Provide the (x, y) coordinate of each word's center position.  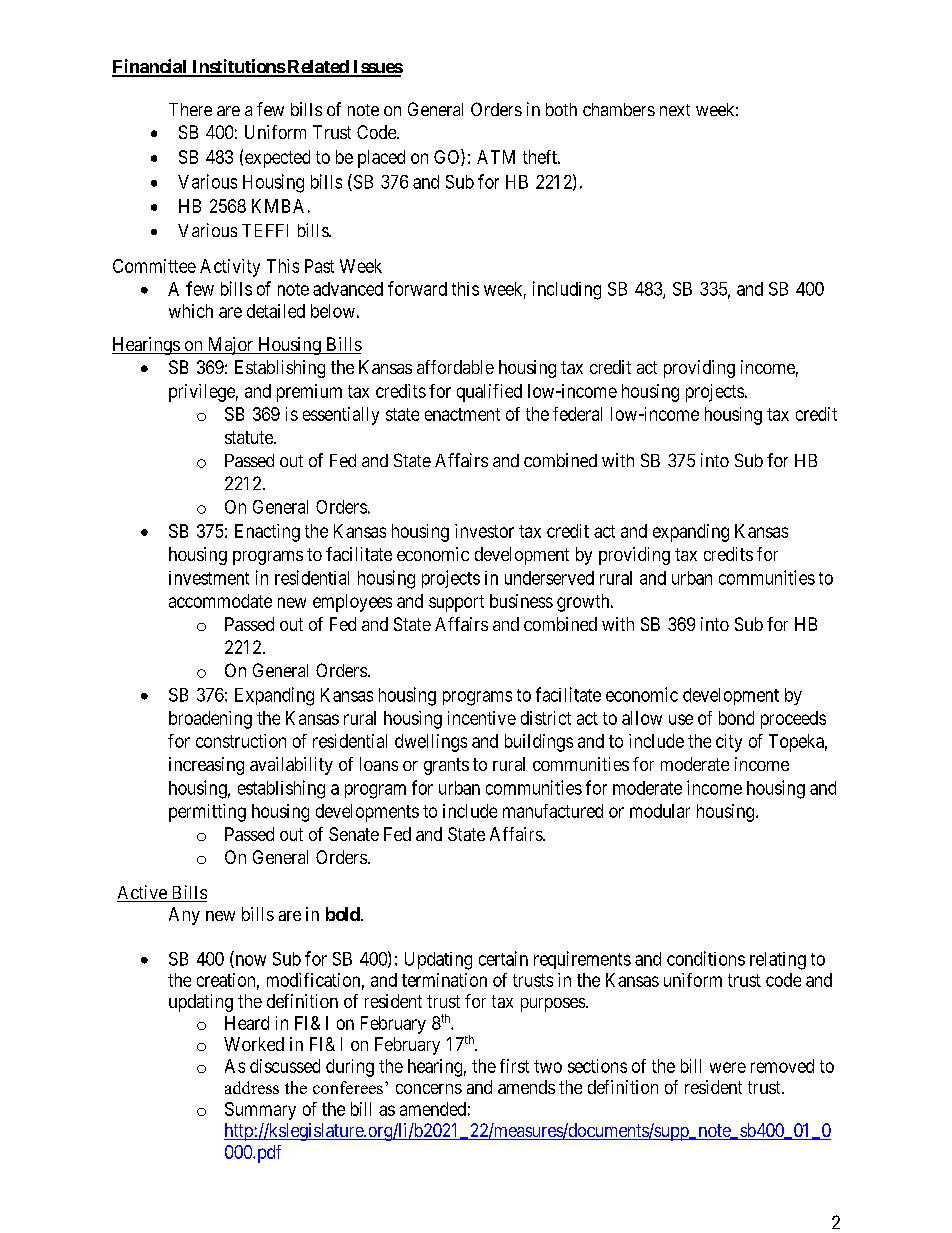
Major (230, 346)
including (567, 290)
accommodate (220, 601)
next (675, 110)
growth (584, 603)
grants (446, 766)
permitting (207, 813)
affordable (455, 367)
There (190, 109)
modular (660, 811)
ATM (496, 157)
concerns (429, 1089)
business (521, 601)
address (252, 1087)
